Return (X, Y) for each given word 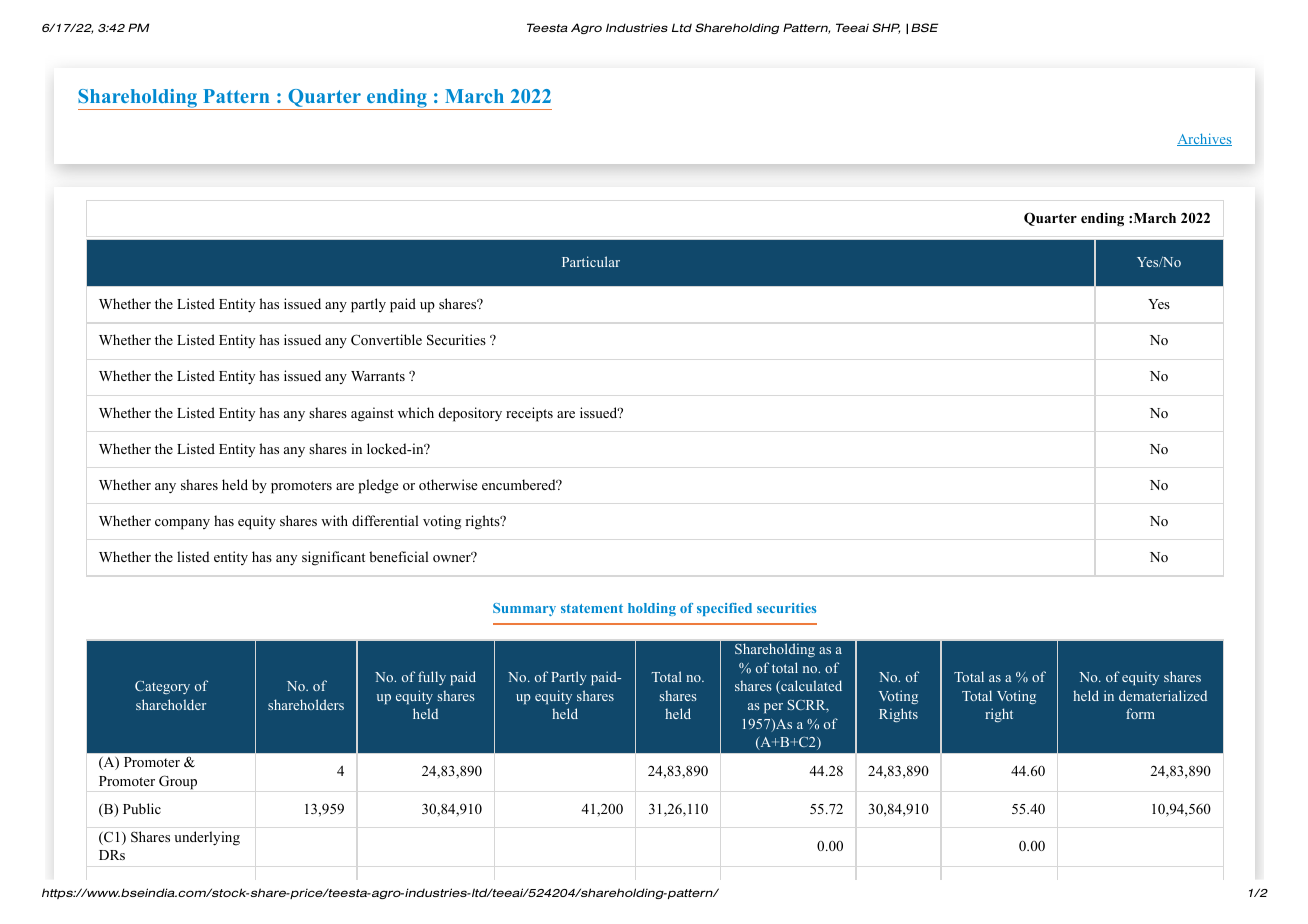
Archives (1204, 139)
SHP (886, 28)
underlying (207, 838)
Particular (591, 261)
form (1140, 713)
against (372, 414)
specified (724, 609)
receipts (529, 414)
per (773, 708)
